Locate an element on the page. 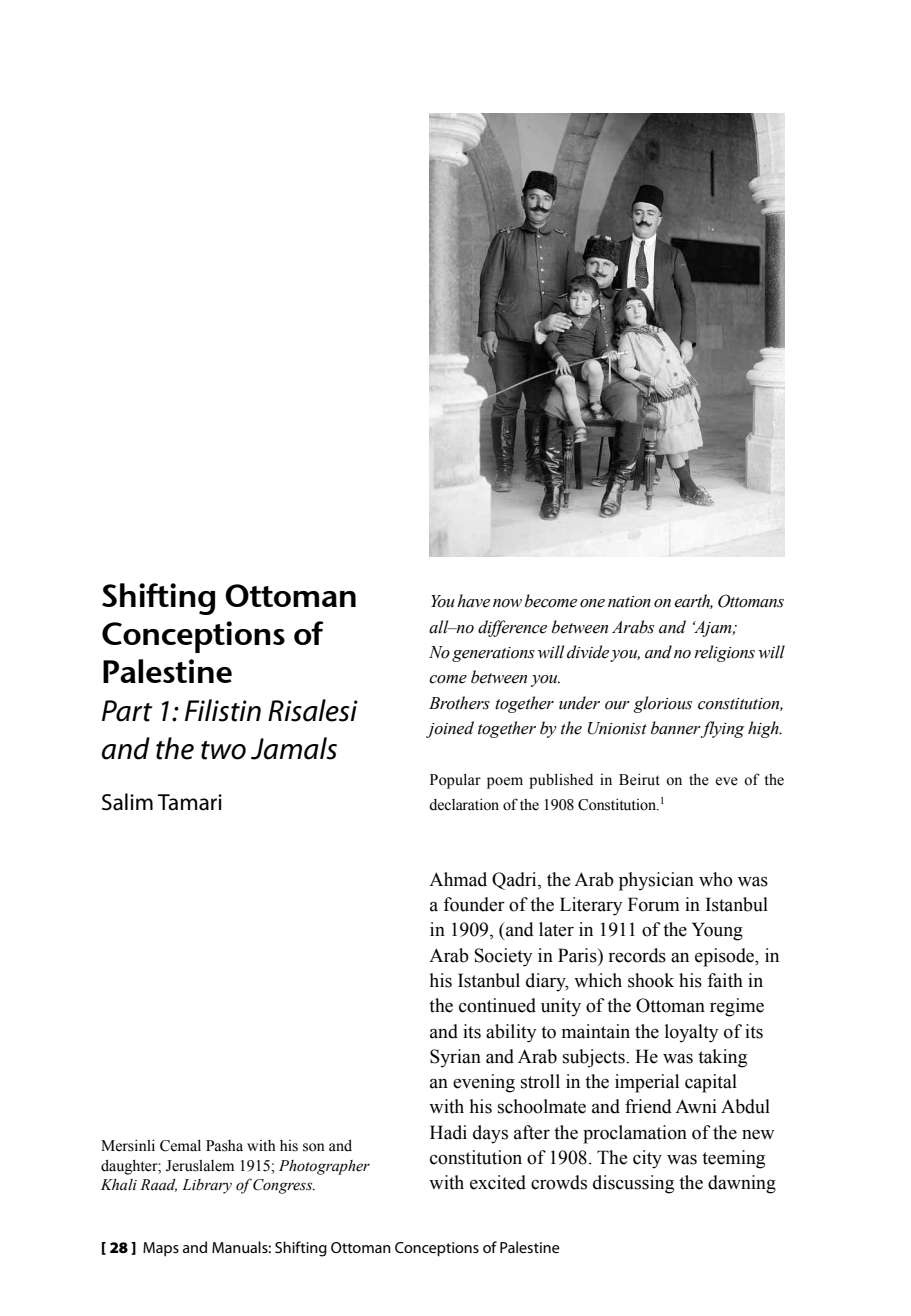 This image has width=911, height=1316. excited is located at coordinates (498, 1182).
